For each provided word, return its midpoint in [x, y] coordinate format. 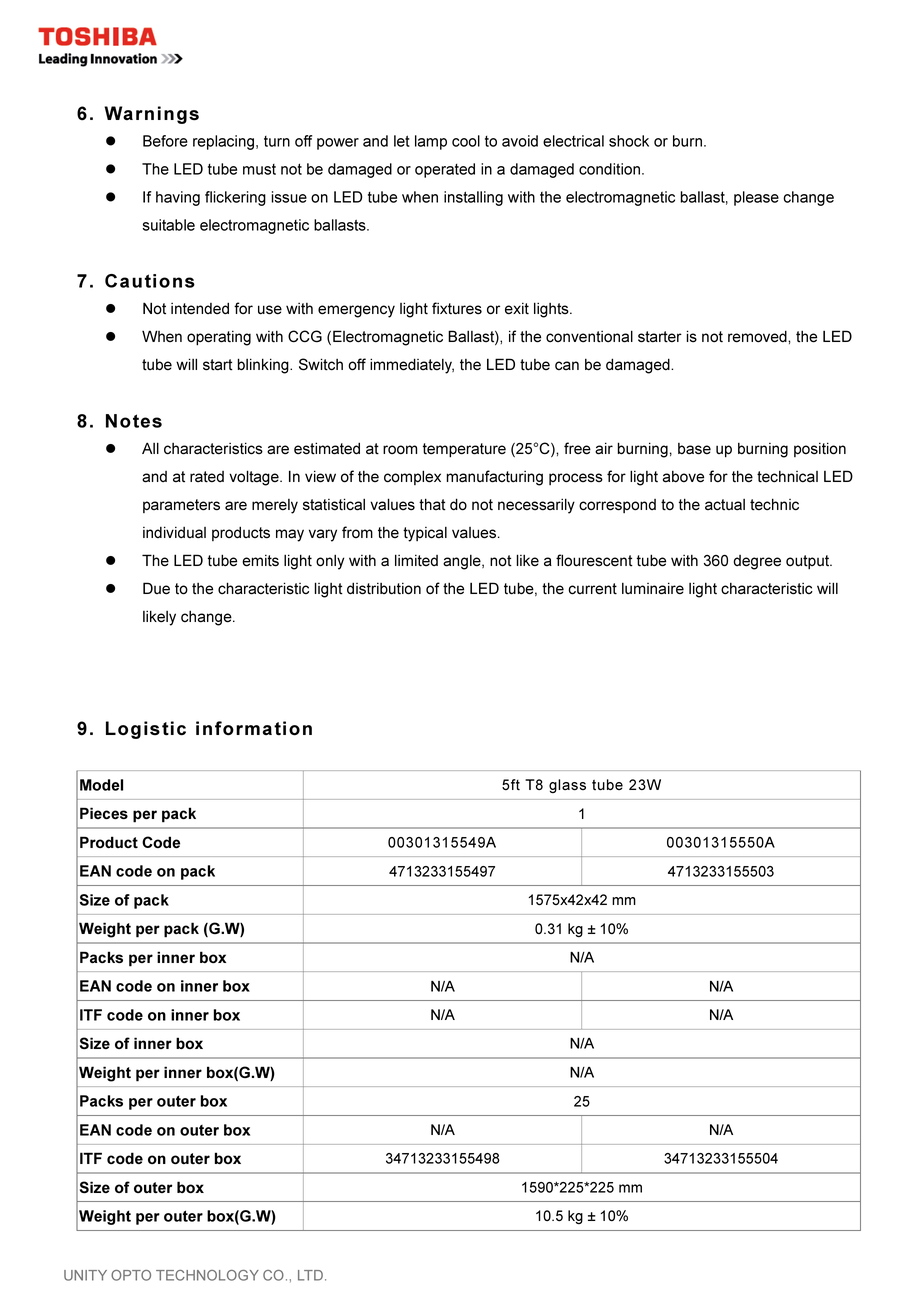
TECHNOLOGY [207, 1275]
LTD [310, 1275]
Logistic [146, 730]
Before [165, 141]
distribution [384, 588]
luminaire [653, 588]
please [756, 198]
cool [466, 141]
